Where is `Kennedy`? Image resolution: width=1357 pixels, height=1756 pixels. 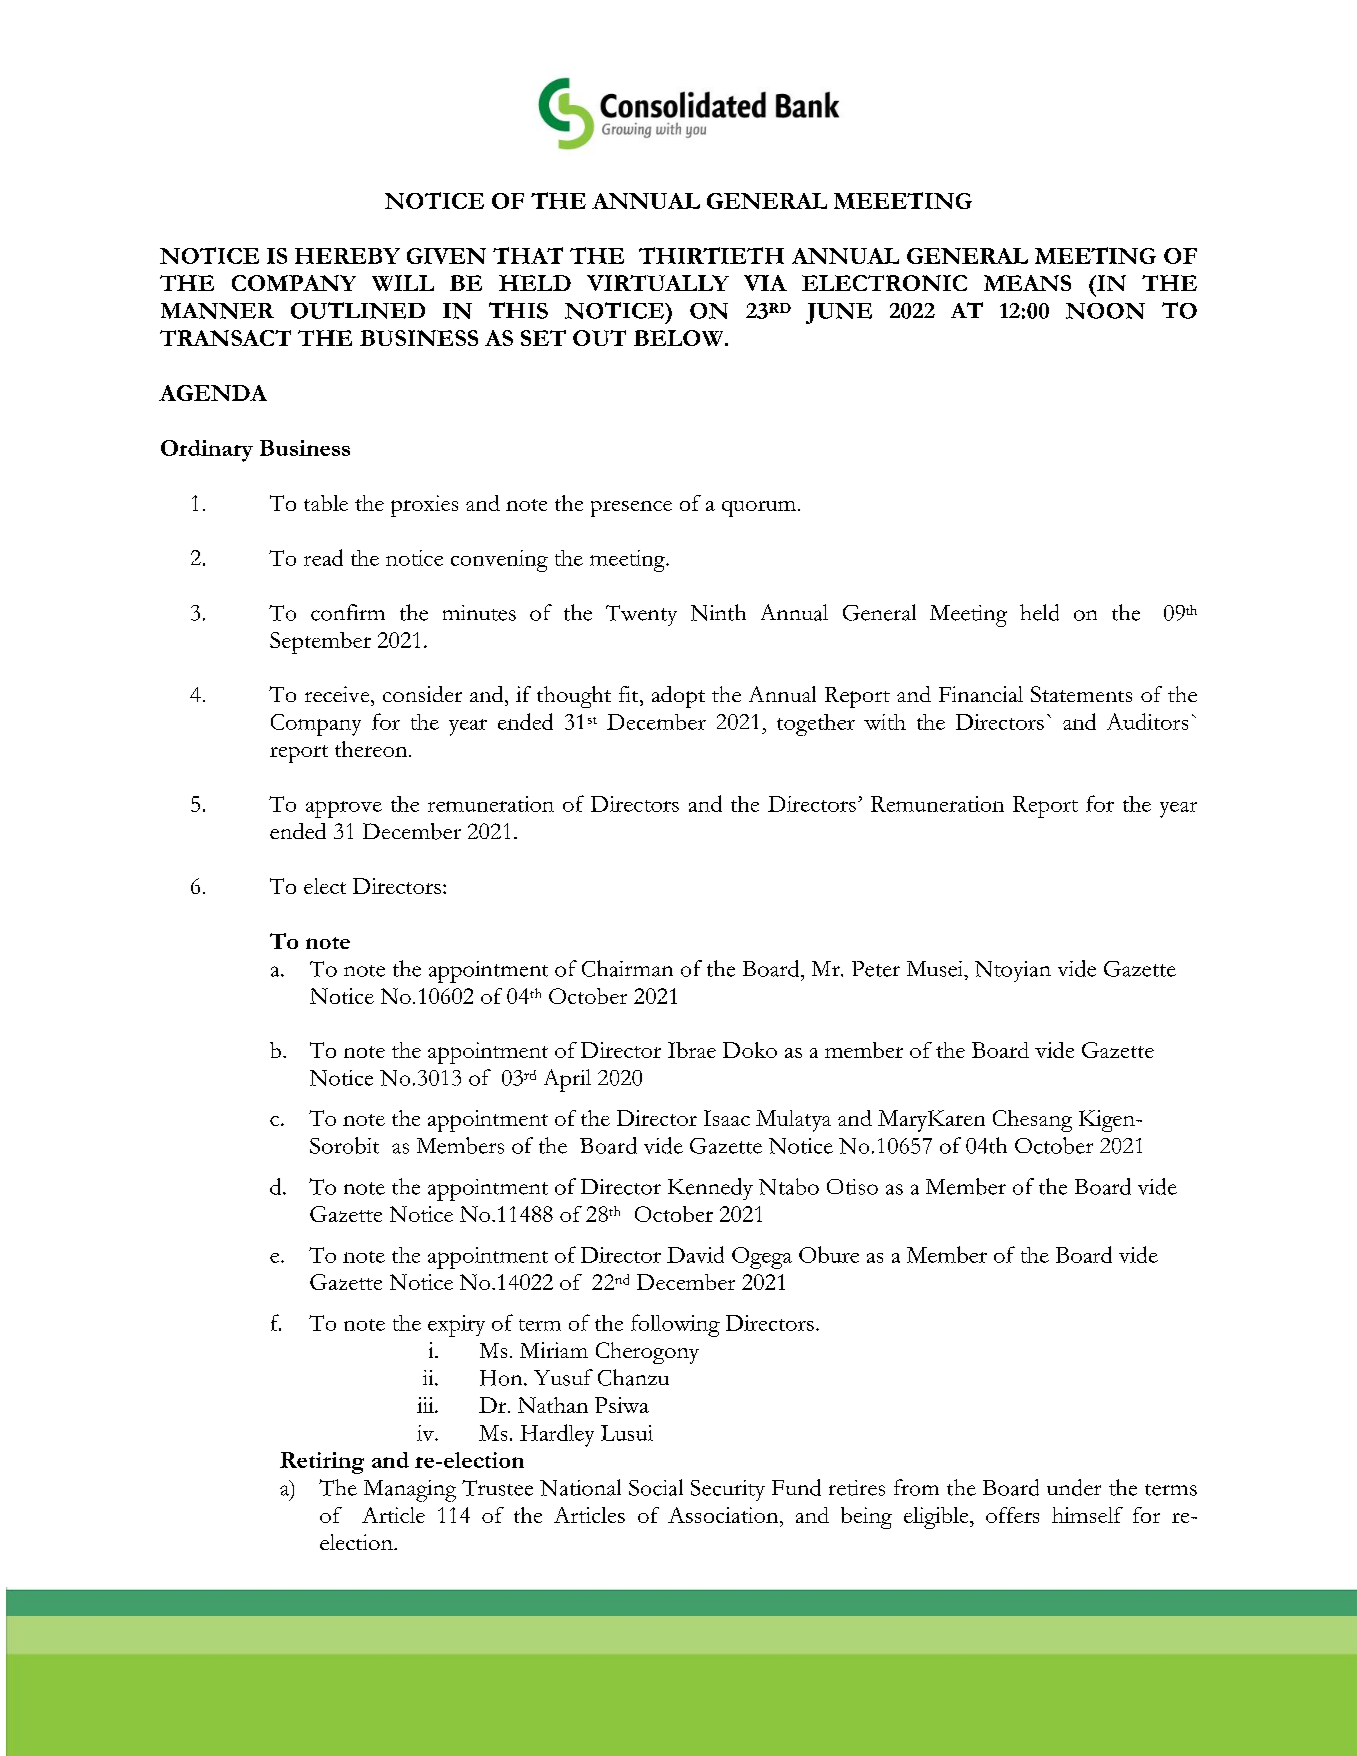 Kennedy is located at coordinates (710, 1189).
